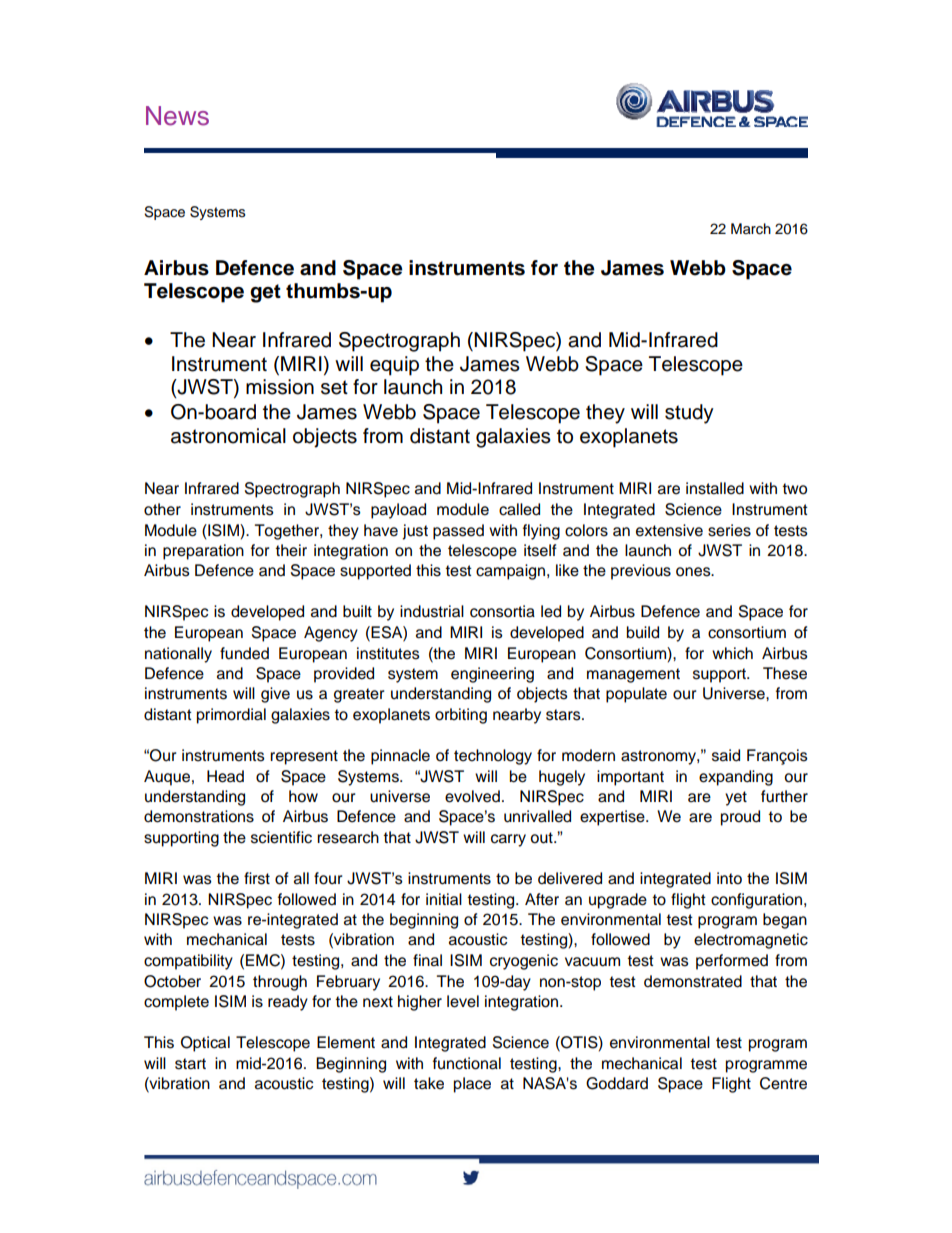 The width and height of the page is (952, 1233). Describe the element at coordinates (225, 776) in the page. I see `Head` at that location.
